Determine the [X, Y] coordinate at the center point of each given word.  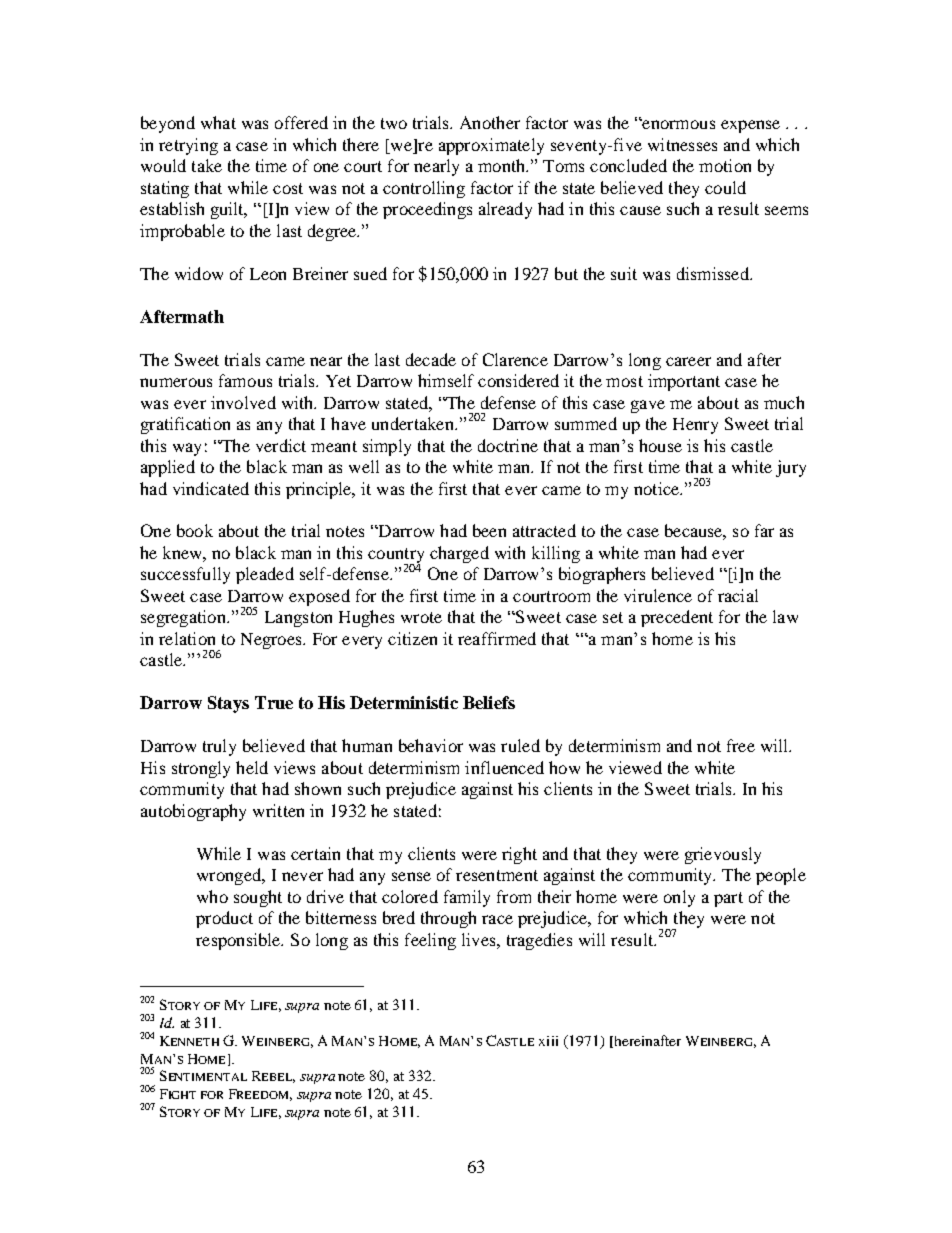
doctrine [508, 445]
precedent [677, 618]
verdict [281, 445]
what [218, 122]
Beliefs [489, 702]
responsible [239, 941]
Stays [228, 704]
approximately [491, 146]
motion [725, 165]
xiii [548, 1041]
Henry [695, 426]
